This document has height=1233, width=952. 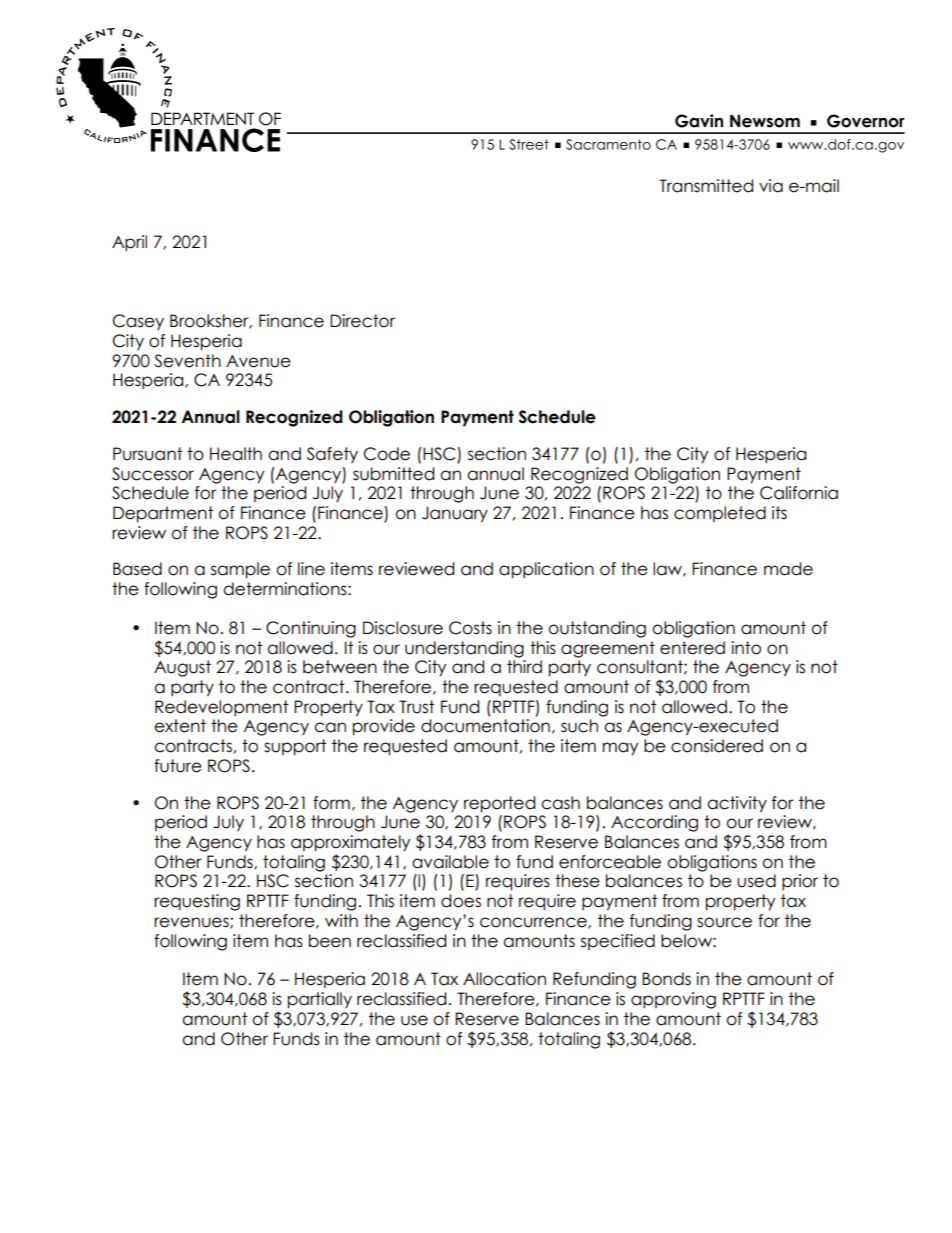 I want to click on sample, so click(x=240, y=570).
